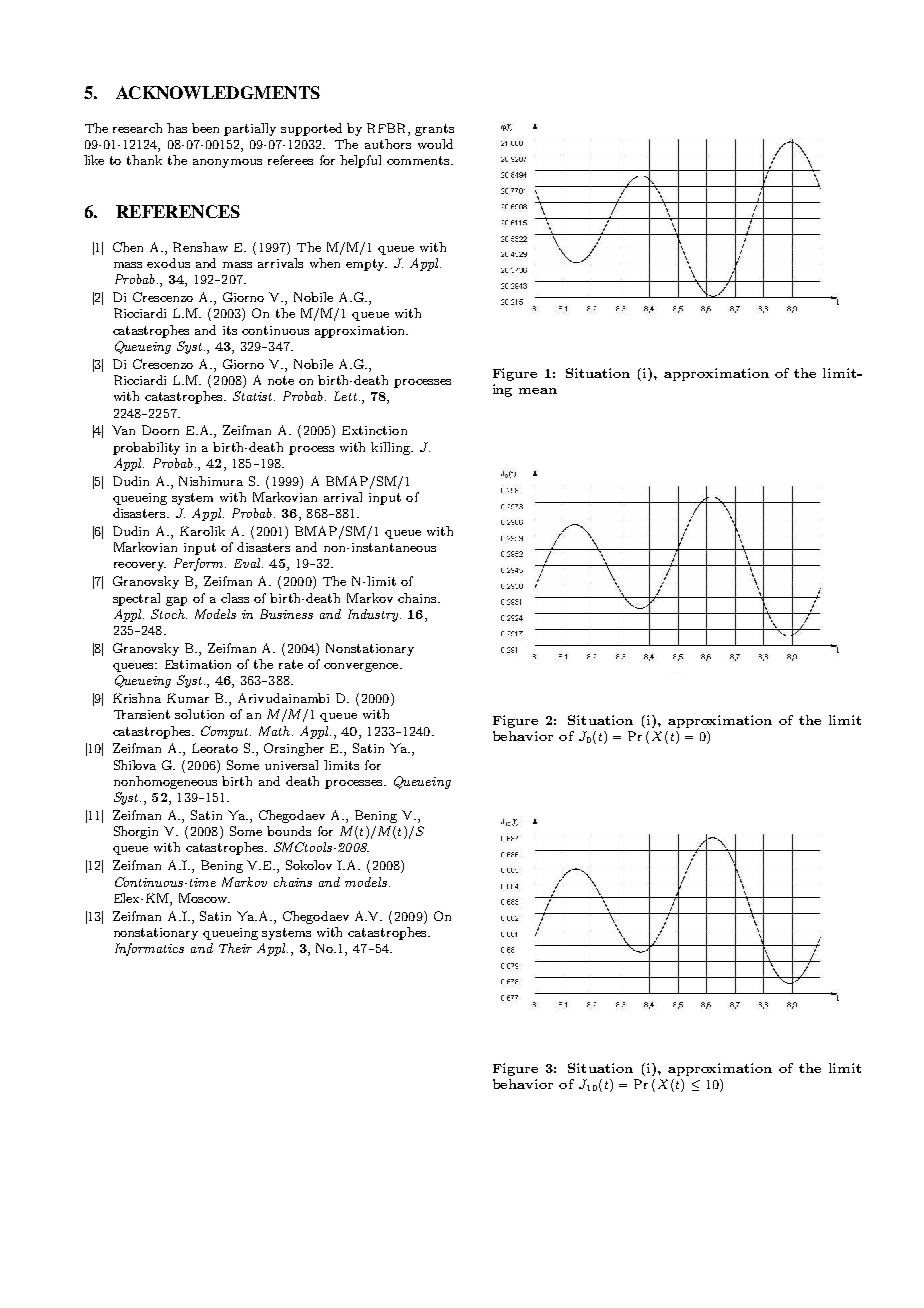 The width and height of the image is (924, 1308). Describe the element at coordinates (250, 129) in the image. I see `partially` at that location.
